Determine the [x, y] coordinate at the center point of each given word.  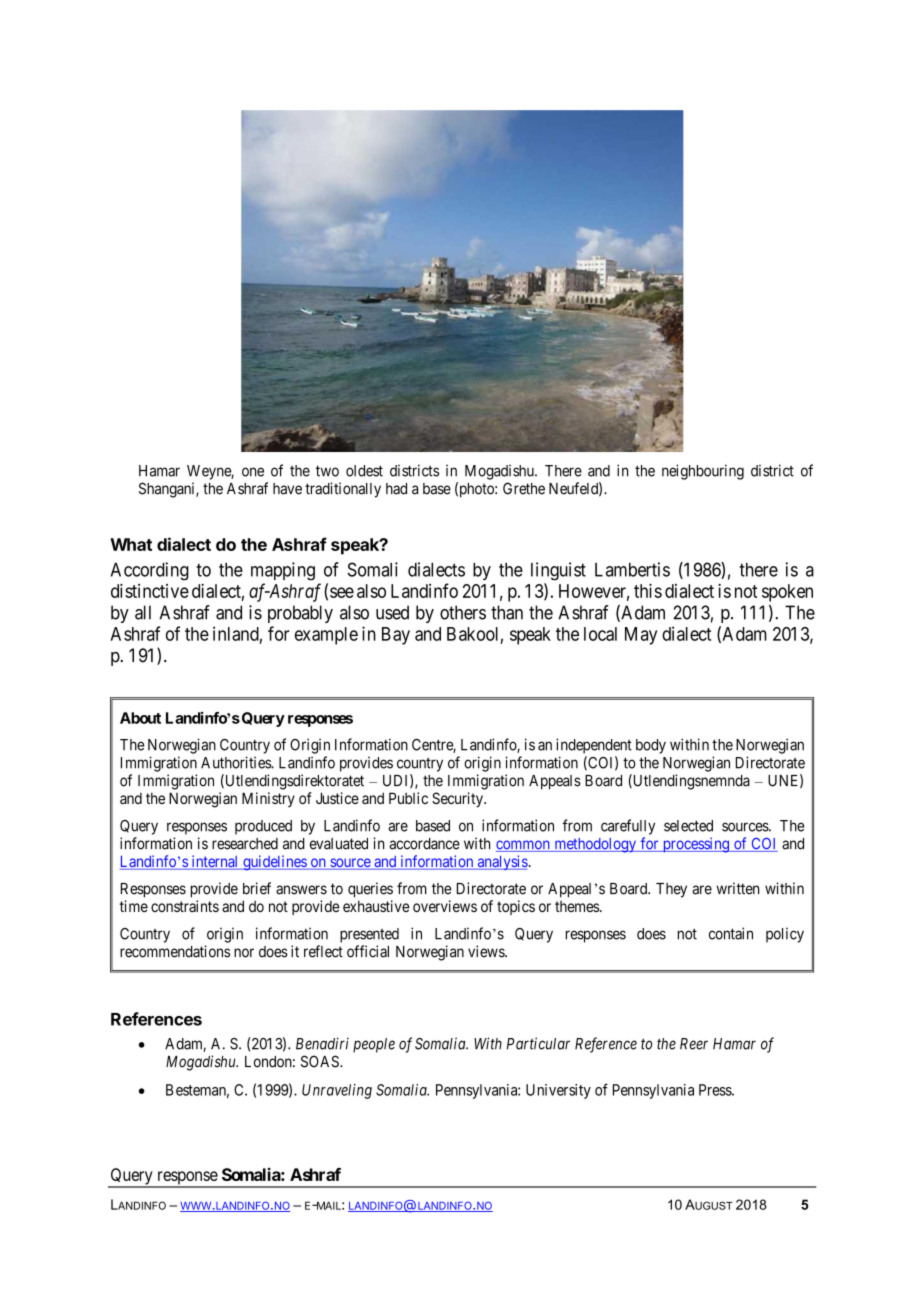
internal [215, 862]
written [738, 888]
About [140, 718]
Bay [396, 636]
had [396, 489]
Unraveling [337, 1091]
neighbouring [703, 472]
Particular [538, 1043]
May [641, 636]
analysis [501, 862]
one [253, 472]
